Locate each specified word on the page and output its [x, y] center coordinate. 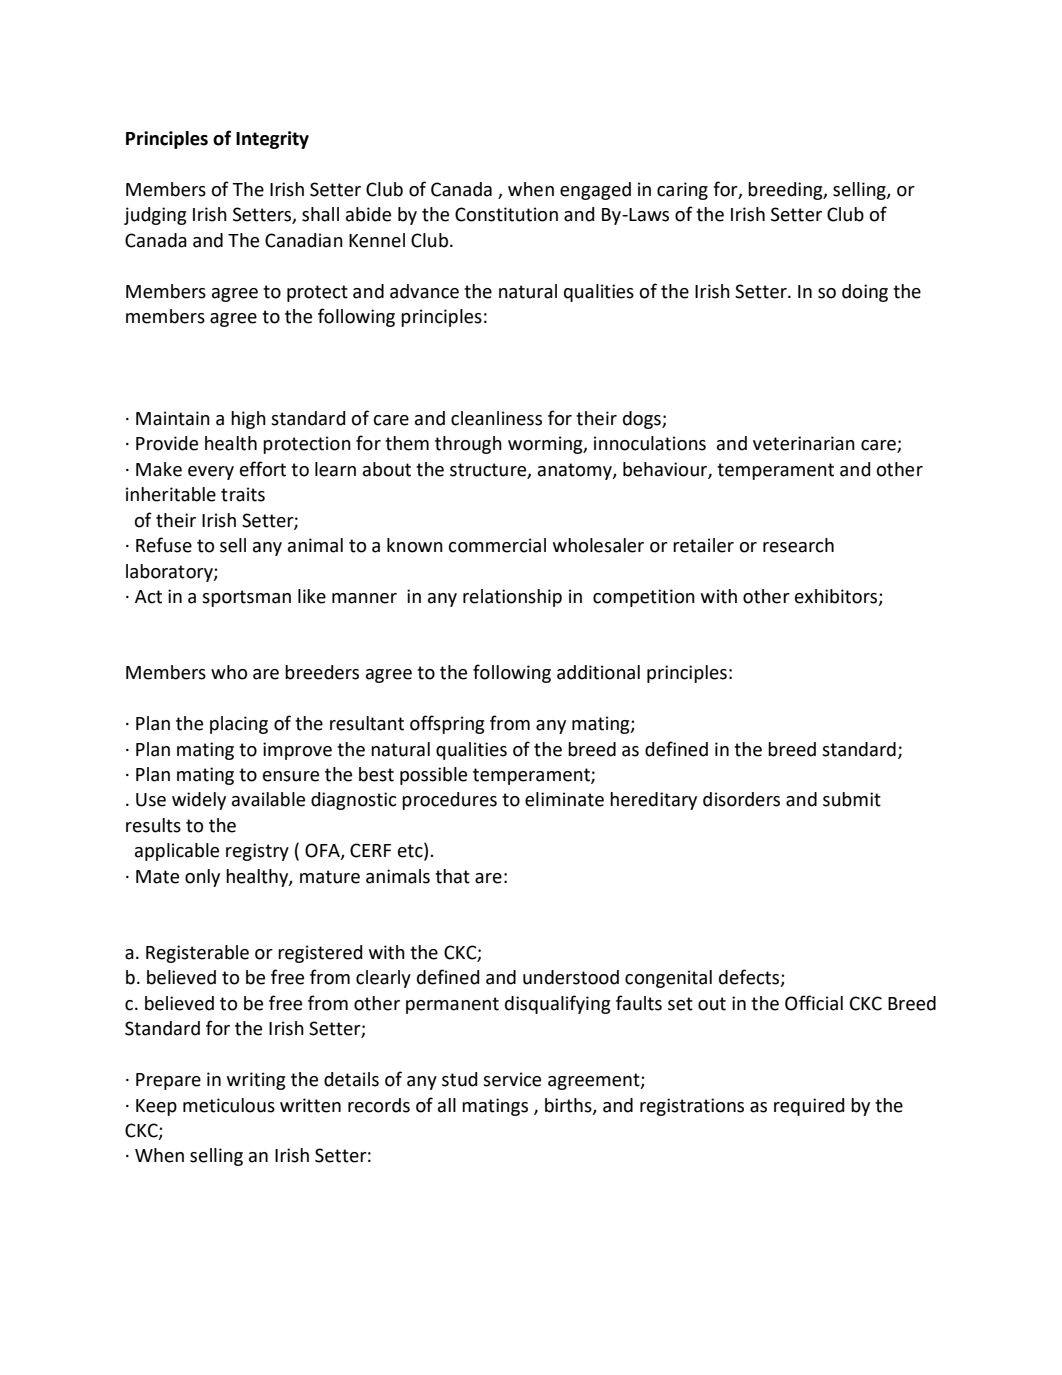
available [268, 799]
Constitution [506, 214]
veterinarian [804, 443]
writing [256, 1081]
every [211, 473]
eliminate [564, 799]
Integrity [272, 140]
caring [682, 191]
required [809, 1107]
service [512, 1079]
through [468, 445]
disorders [741, 799]
